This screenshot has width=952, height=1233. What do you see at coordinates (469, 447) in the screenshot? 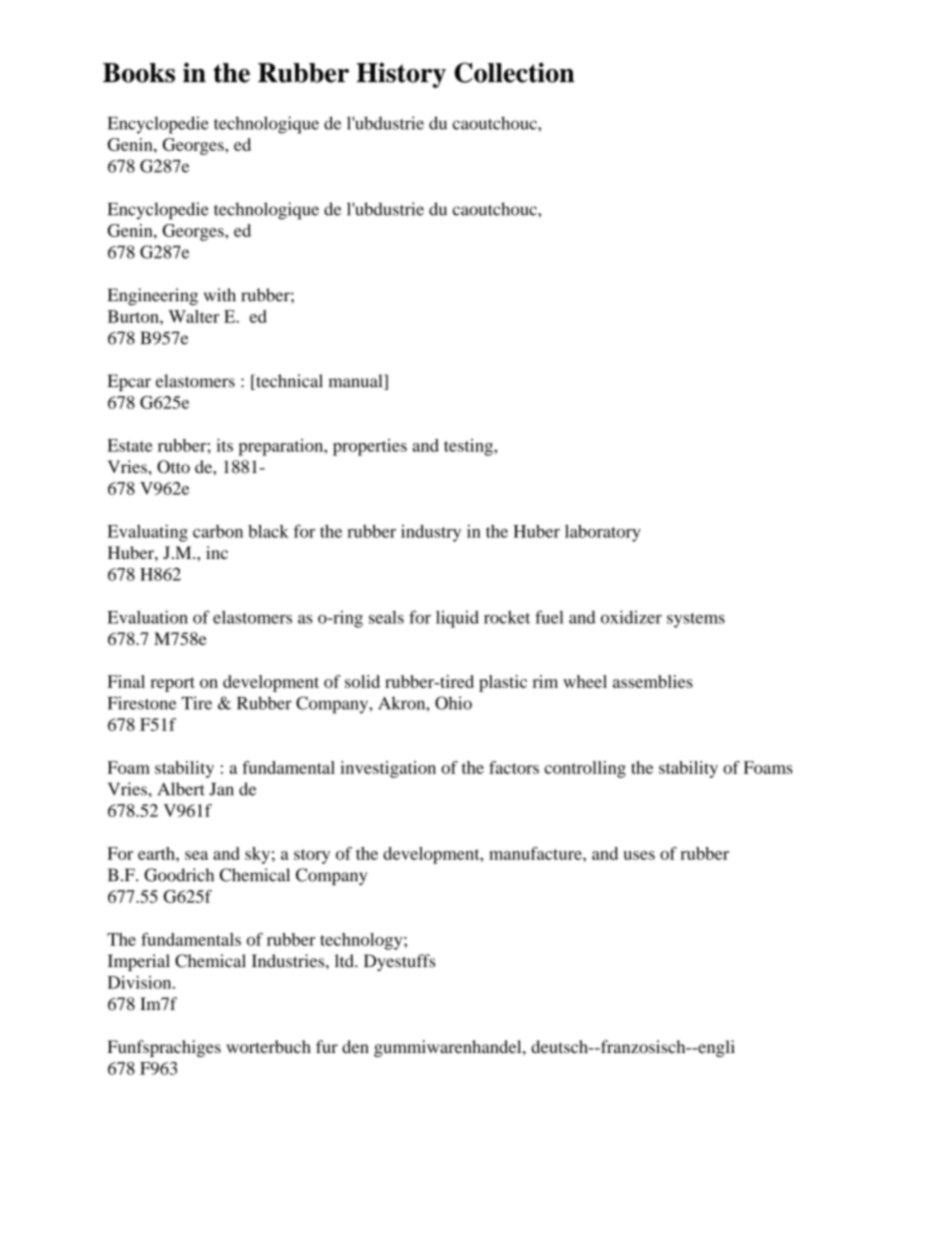
I see `testing` at bounding box center [469, 447].
